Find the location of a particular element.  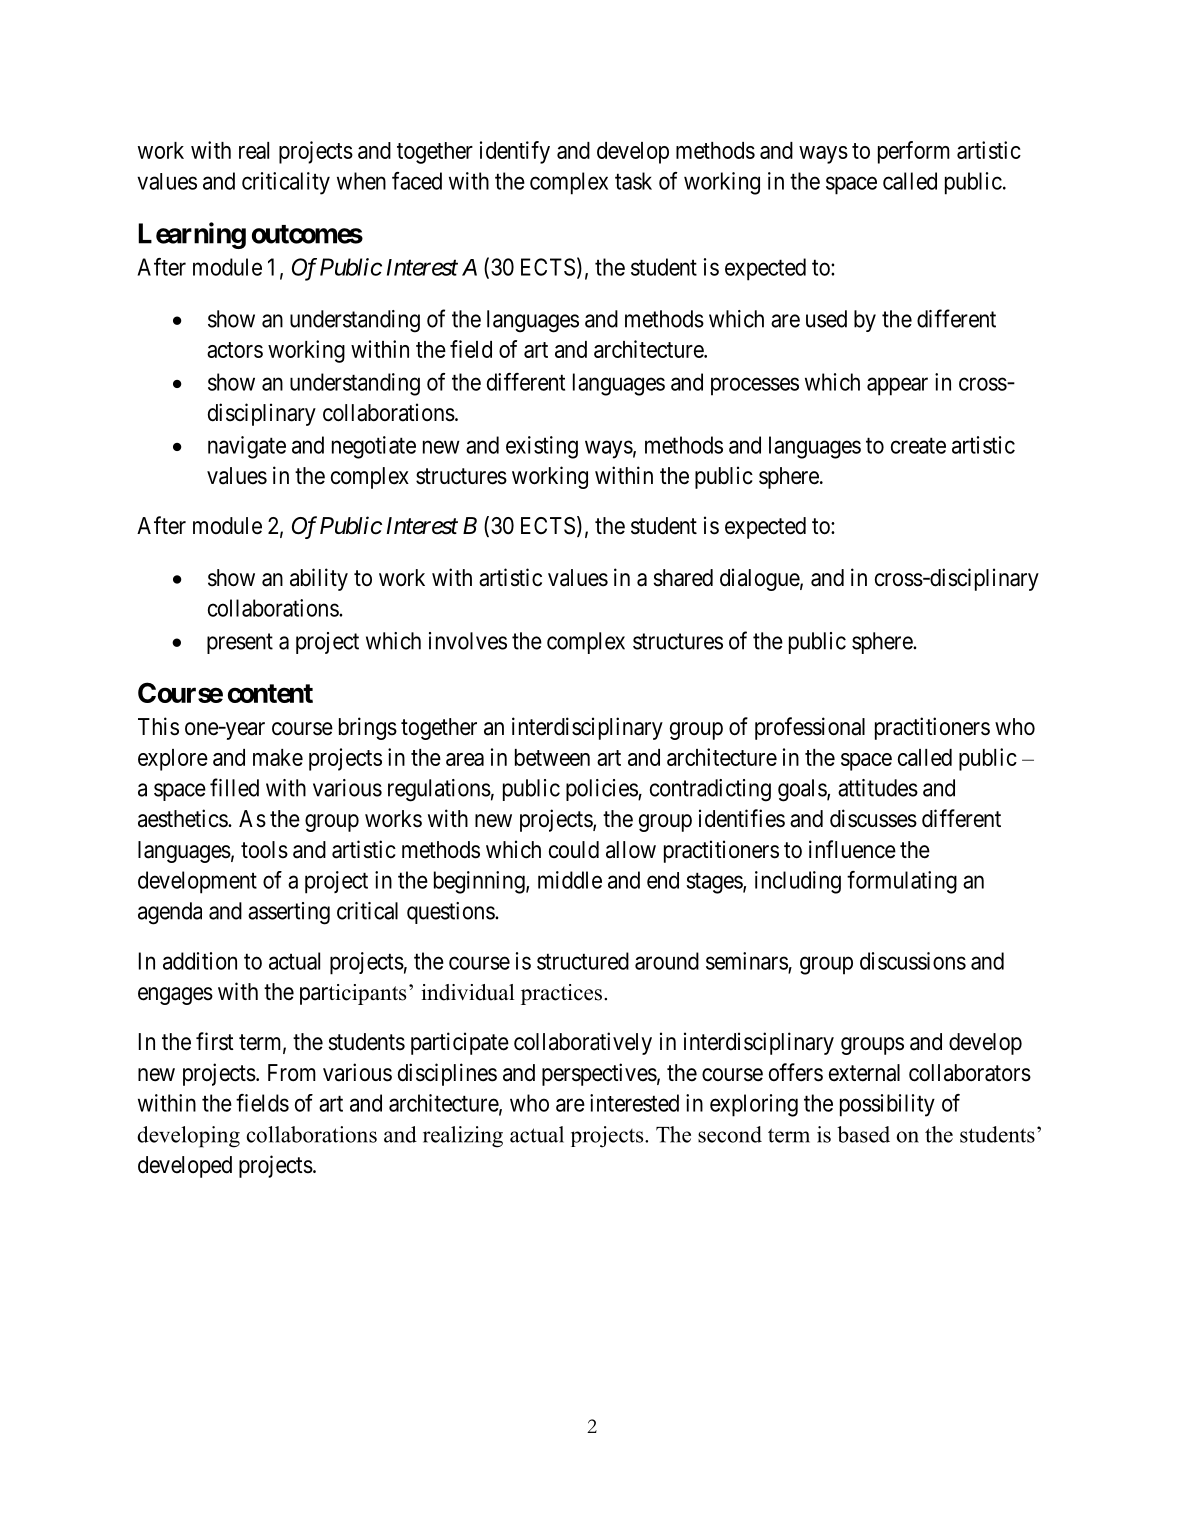

identify is located at coordinates (515, 152).
